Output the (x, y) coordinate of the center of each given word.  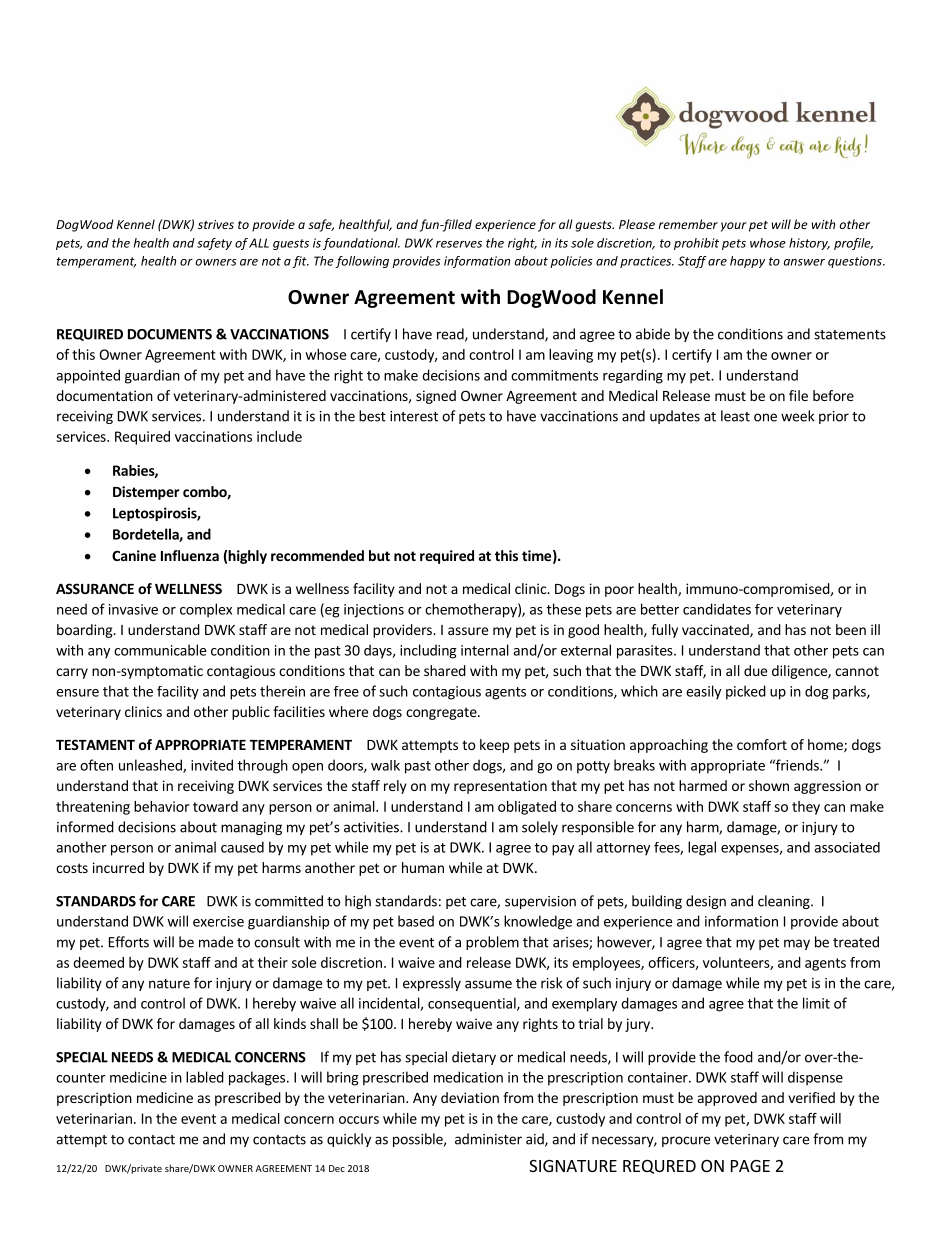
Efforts (129, 942)
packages (257, 1078)
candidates (717, 609)
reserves (459, 244)
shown (769, 785)
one (765, 417)
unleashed (151, 766)
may (797, 944)
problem (492, 943)
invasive (133, 609)
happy (747, 262)
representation (500, 787)
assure (468, 631)
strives (216, 224)
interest (414, 416)
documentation (104, 395)
